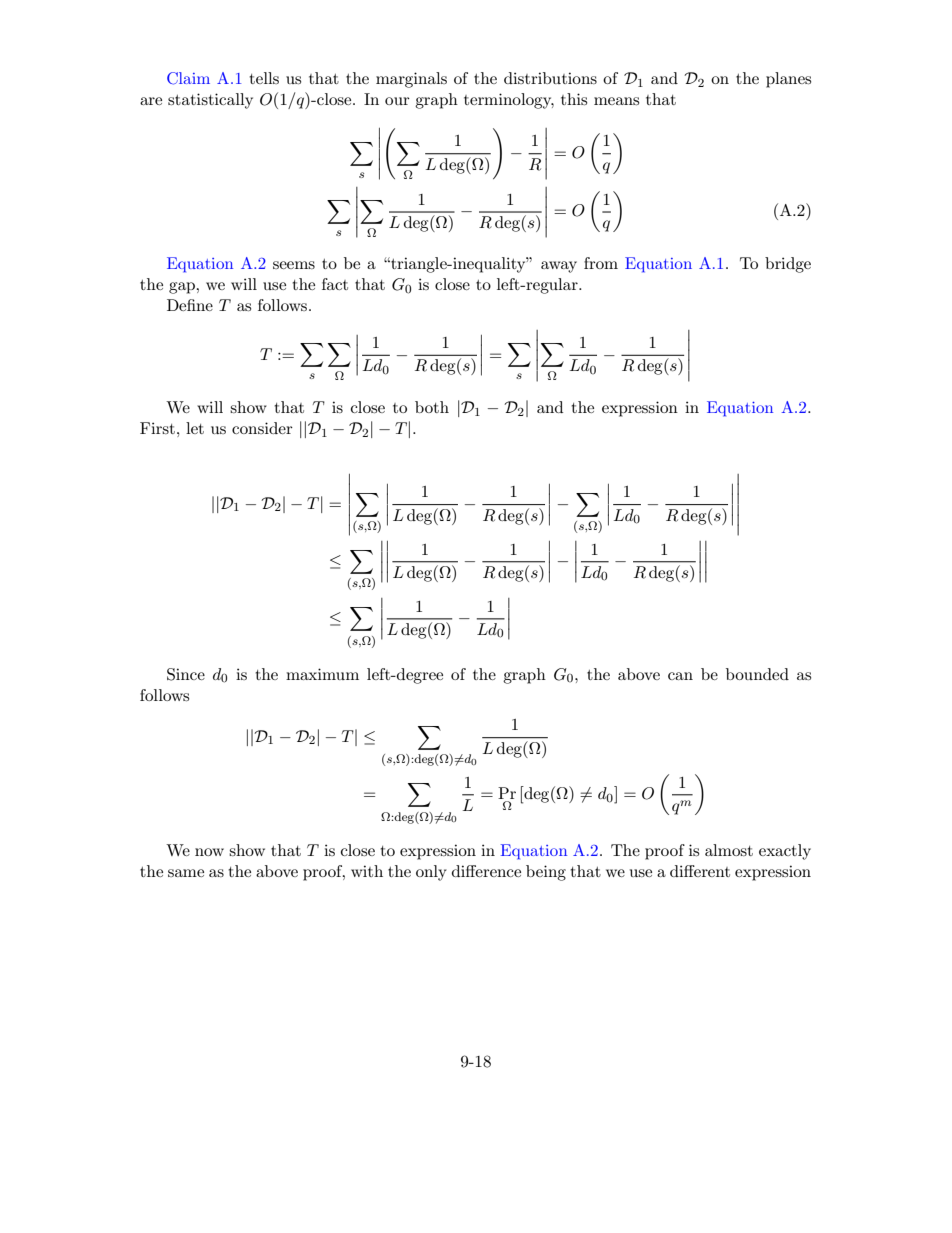  What do you see at coordinates (186, 674) in the screenshot?
I see `Since` at bounding box center [186, 674].
